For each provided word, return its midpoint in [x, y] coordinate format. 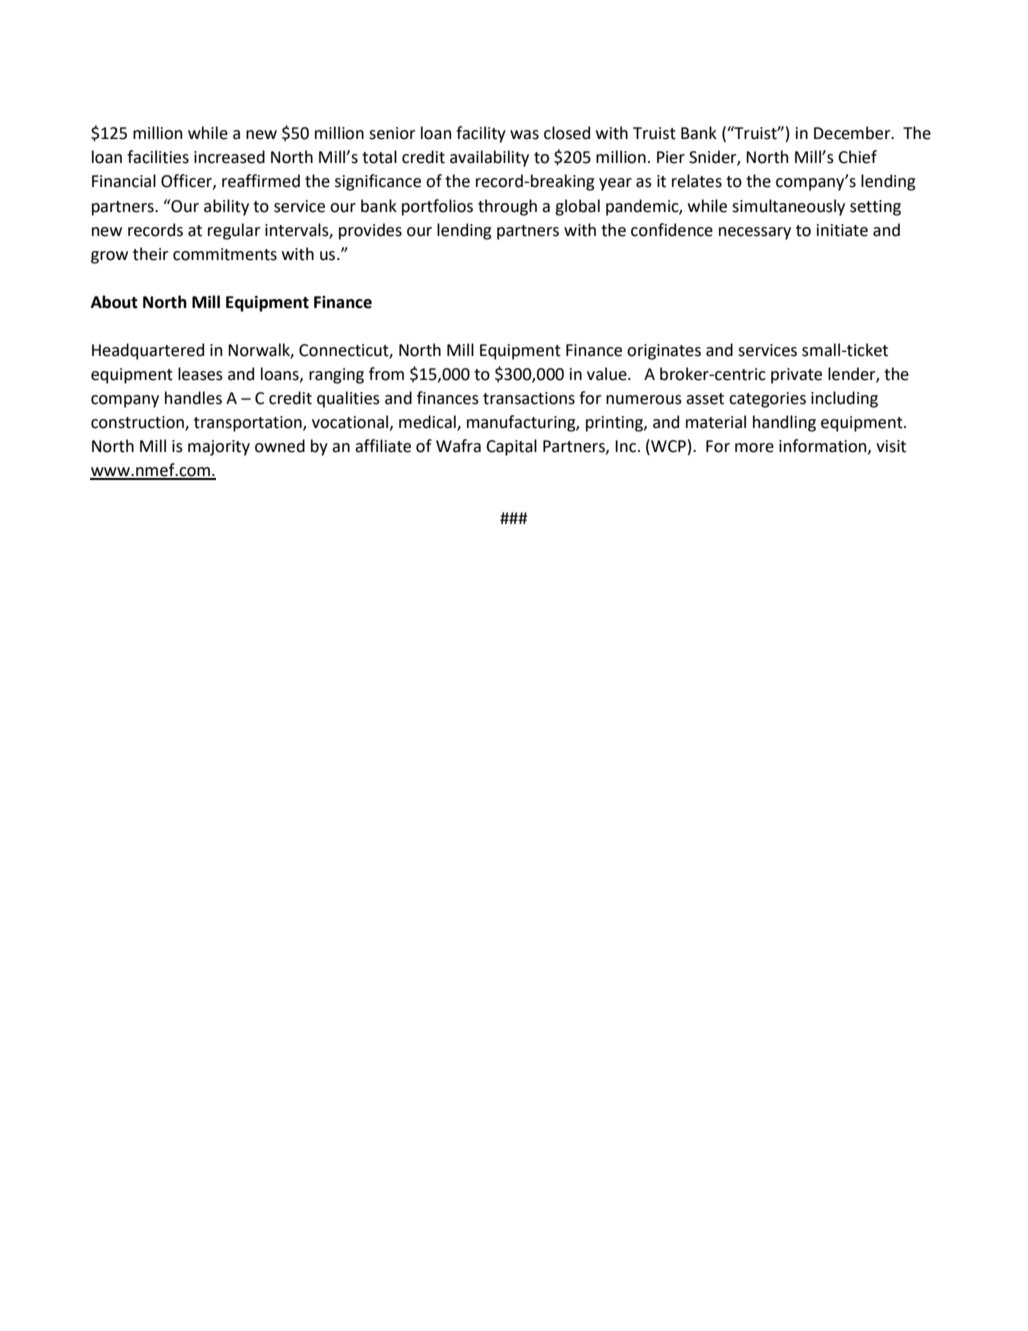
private [796, 376]
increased [229, 157]
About [114, 302]
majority [219, 448]
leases [200, 374]
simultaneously [788, 207]
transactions [529, 398]
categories [767, 400]
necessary [755, 233]
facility [481, 134]
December [853, 133]
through [507, 207]
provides [370, 231]
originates [664, 352]
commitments [225, 254]
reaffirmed [261, 181]
